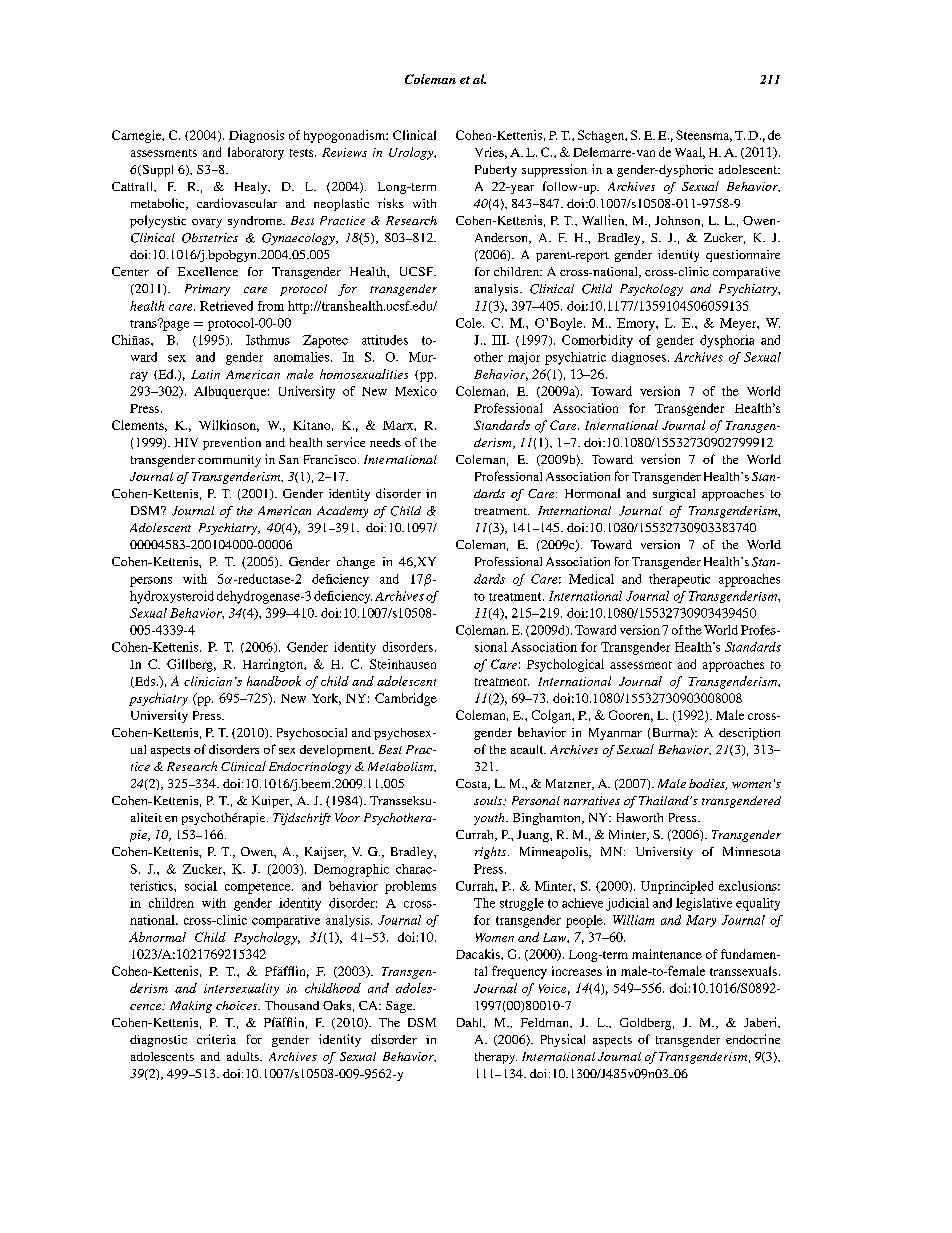 The image size is (952, 1233). What do you see at coordinates (679, 580) in the screenshot?
I see `therapeutic` at bounding box center [679, 580].
